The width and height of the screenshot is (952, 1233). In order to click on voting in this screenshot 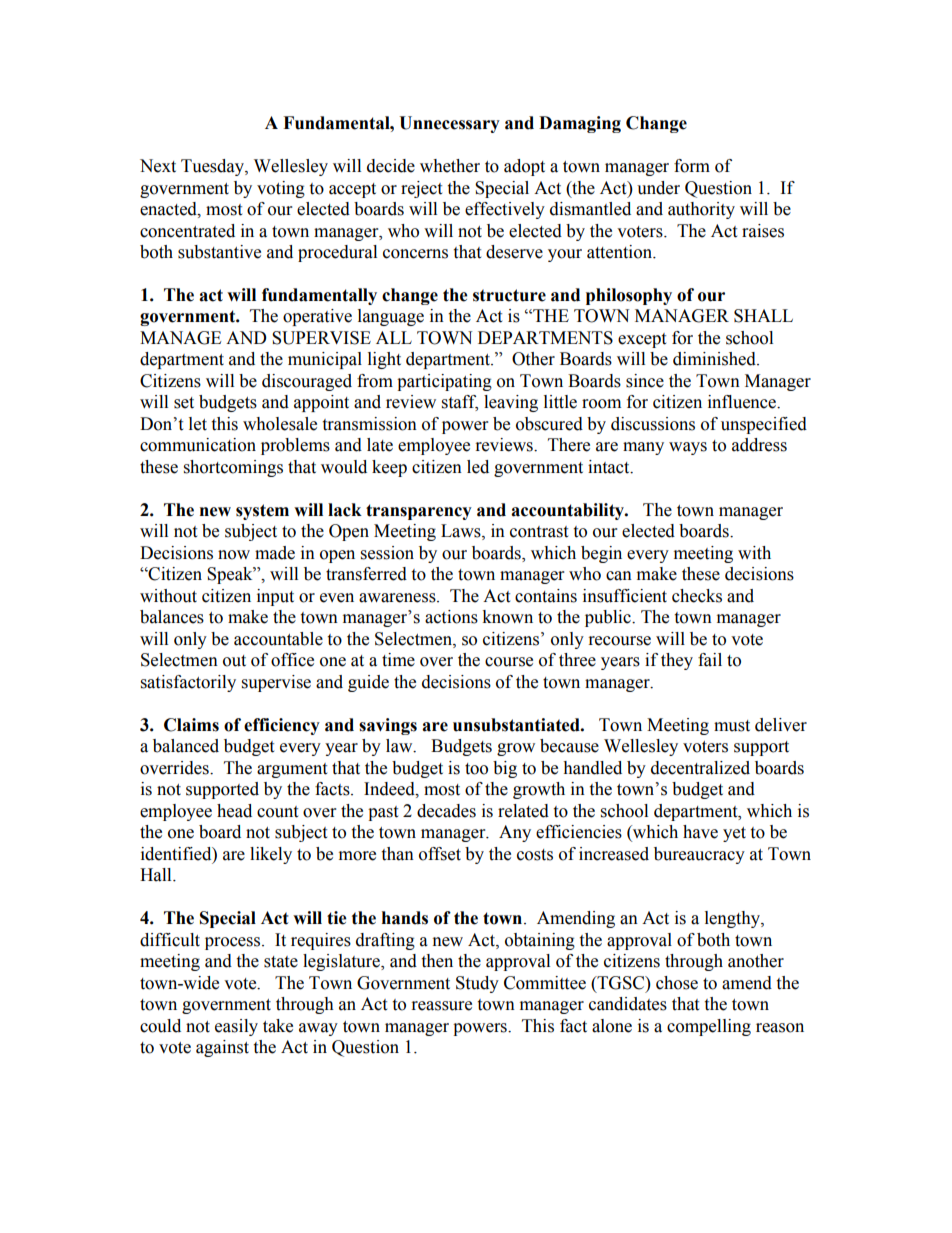, I will do `click(281, 189)`.
